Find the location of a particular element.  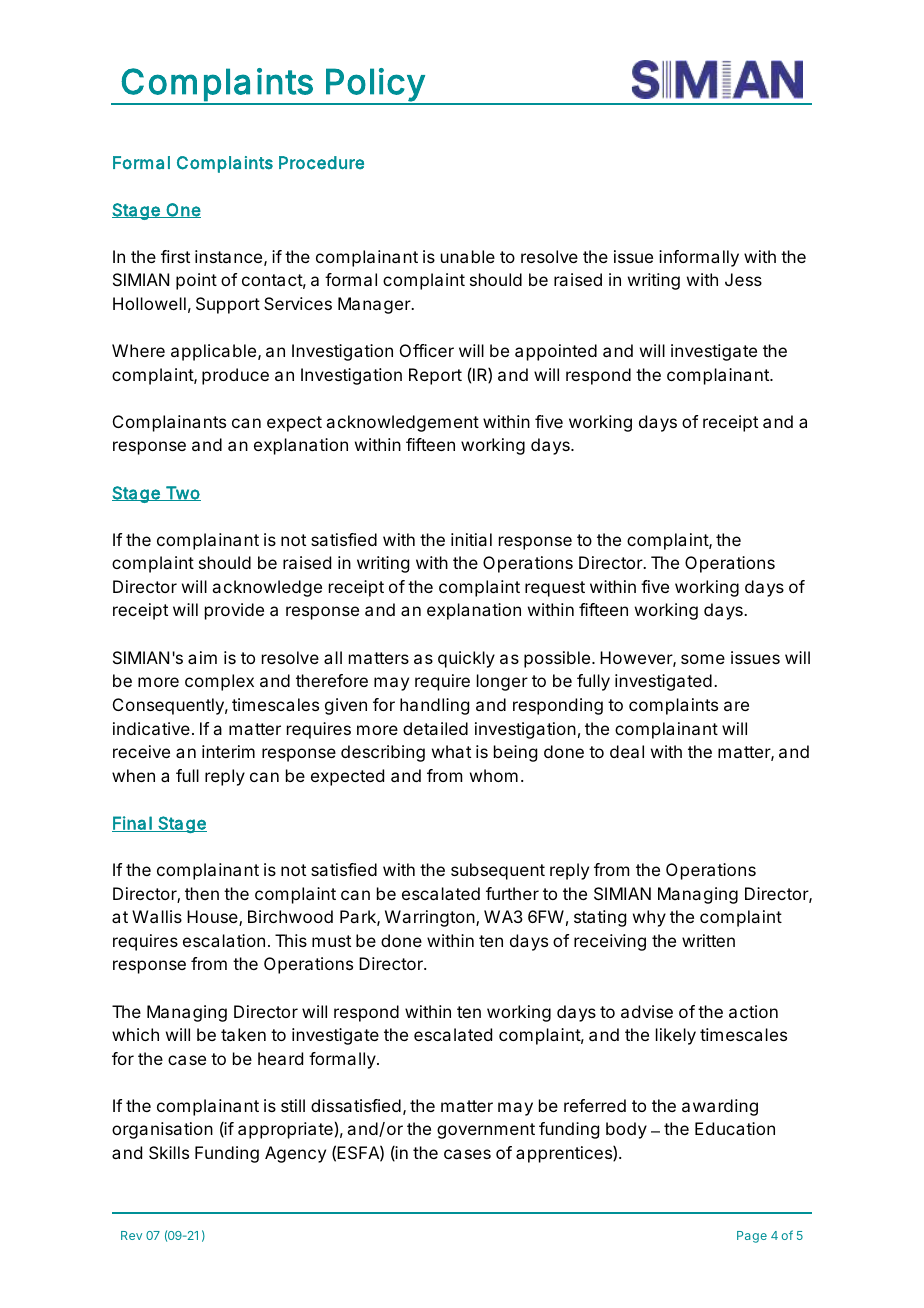

subsequent is located at coordinates (498, 871).
